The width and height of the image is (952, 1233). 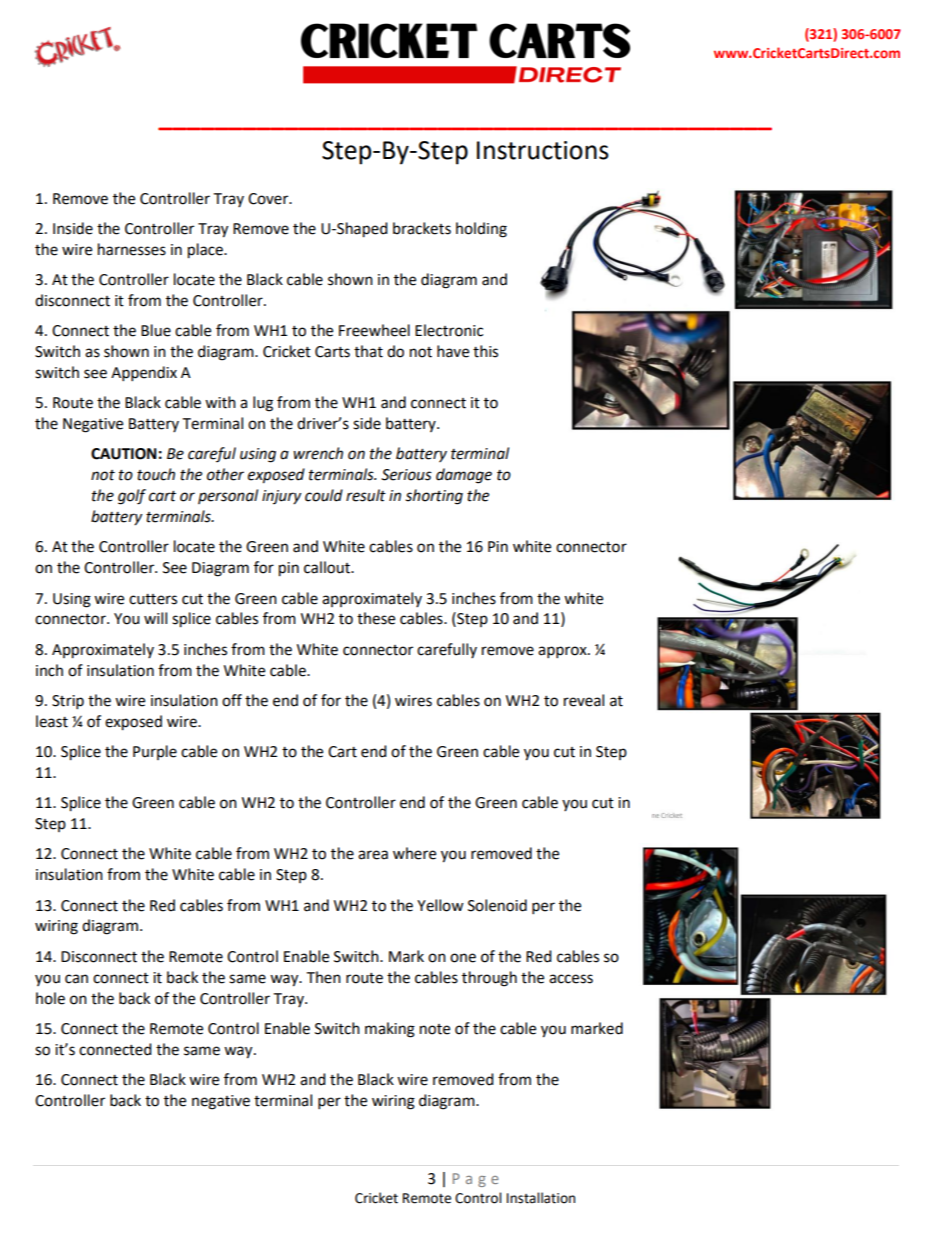 What do you see at coordinates (373, 855) in the image?
I see `area` at bounding box center [373, 855].
